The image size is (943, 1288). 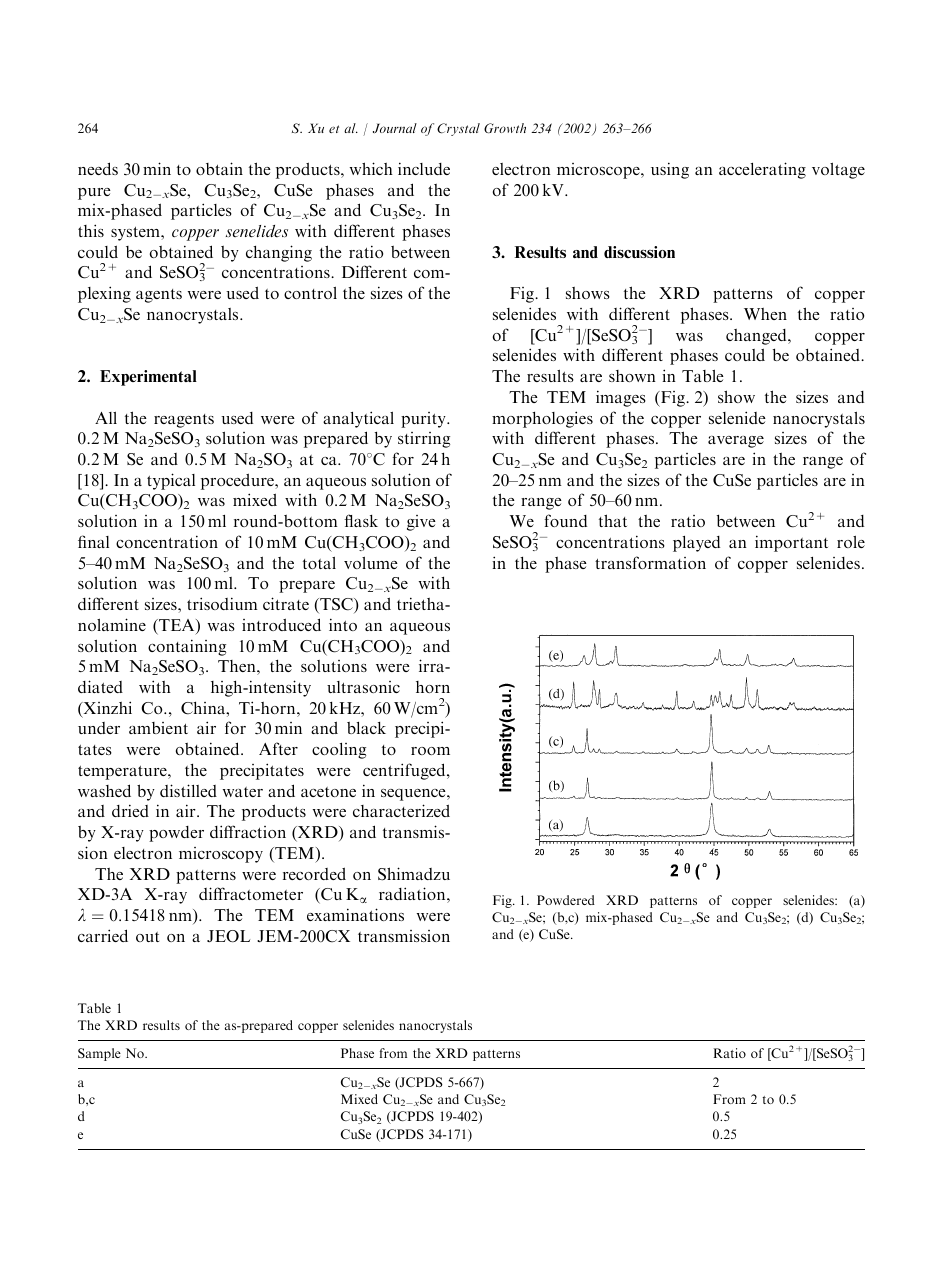 What do you see at coordinates (424, 168) in the screenshot?
I see `include` at bounding box center [424, 168].
